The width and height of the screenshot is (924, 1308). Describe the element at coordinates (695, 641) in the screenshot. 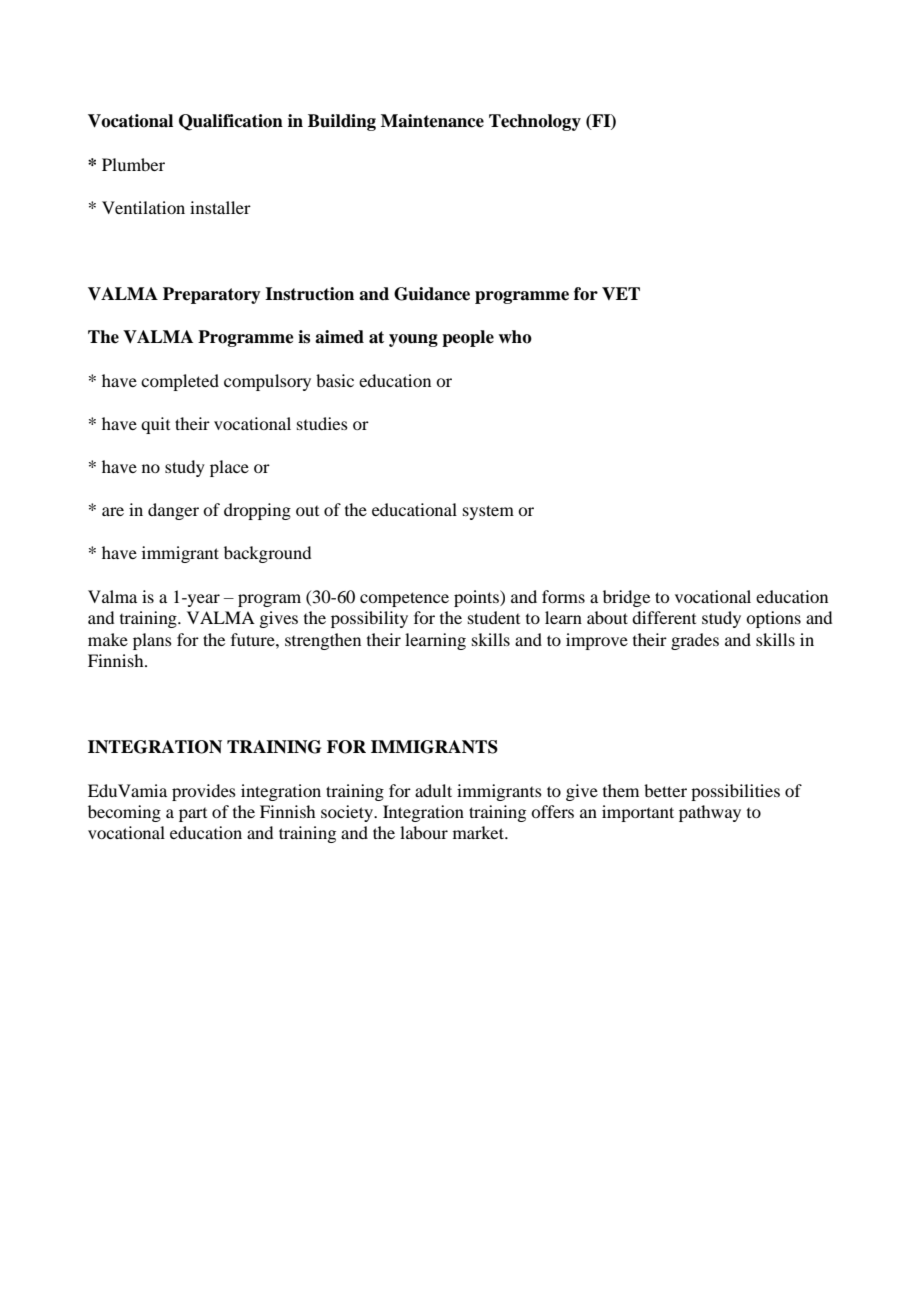

I see `grades` at that location.
